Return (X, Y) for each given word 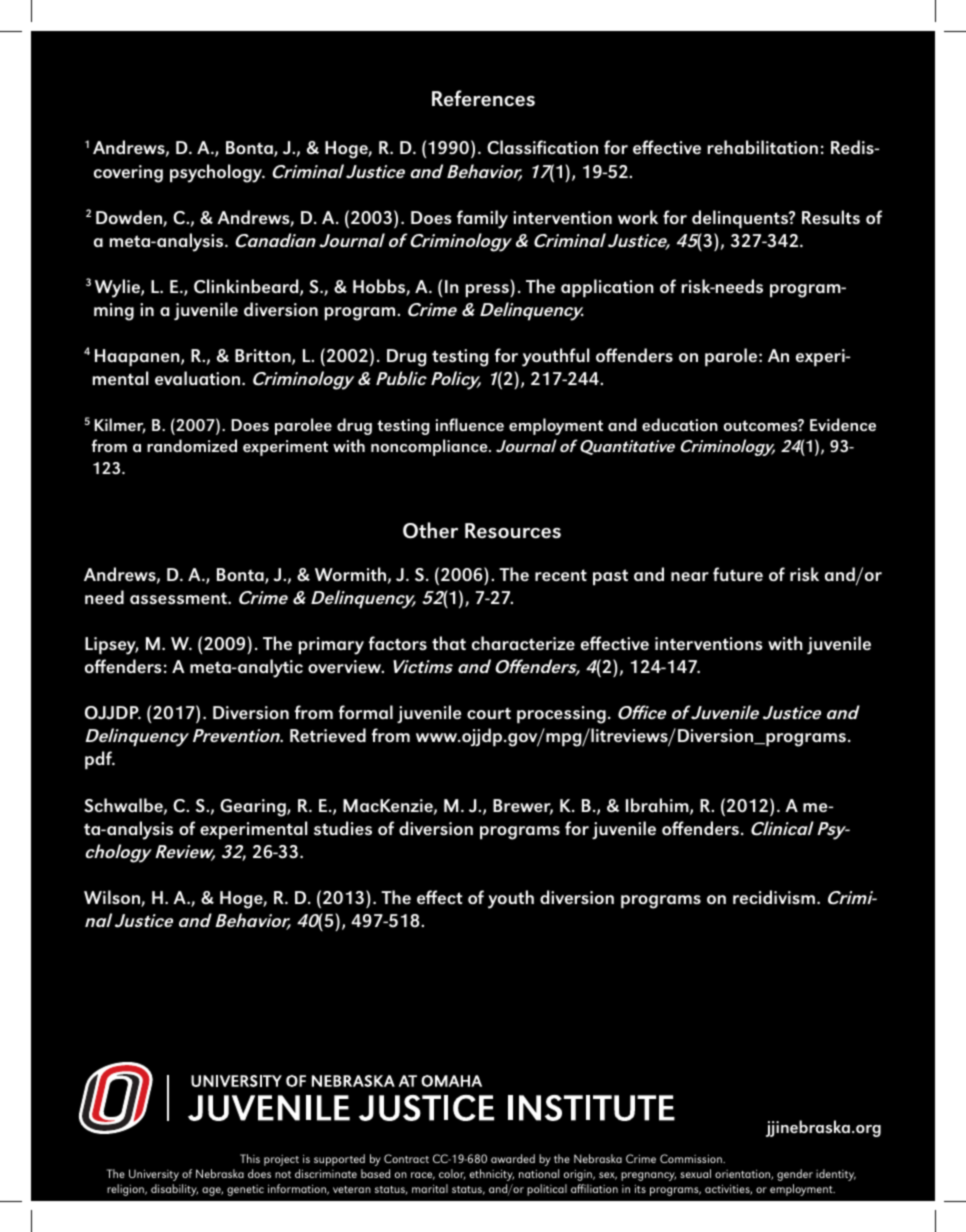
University (154, 1175)
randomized (192, 445)
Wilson (113, 898)
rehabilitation (763, 147)
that (449, 643)
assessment (179, 598)
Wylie (118, 288)
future (738, 574)
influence (470, 424)
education (680, 424)
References (483, 98)
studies (343, 828)
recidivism (774, 897)
